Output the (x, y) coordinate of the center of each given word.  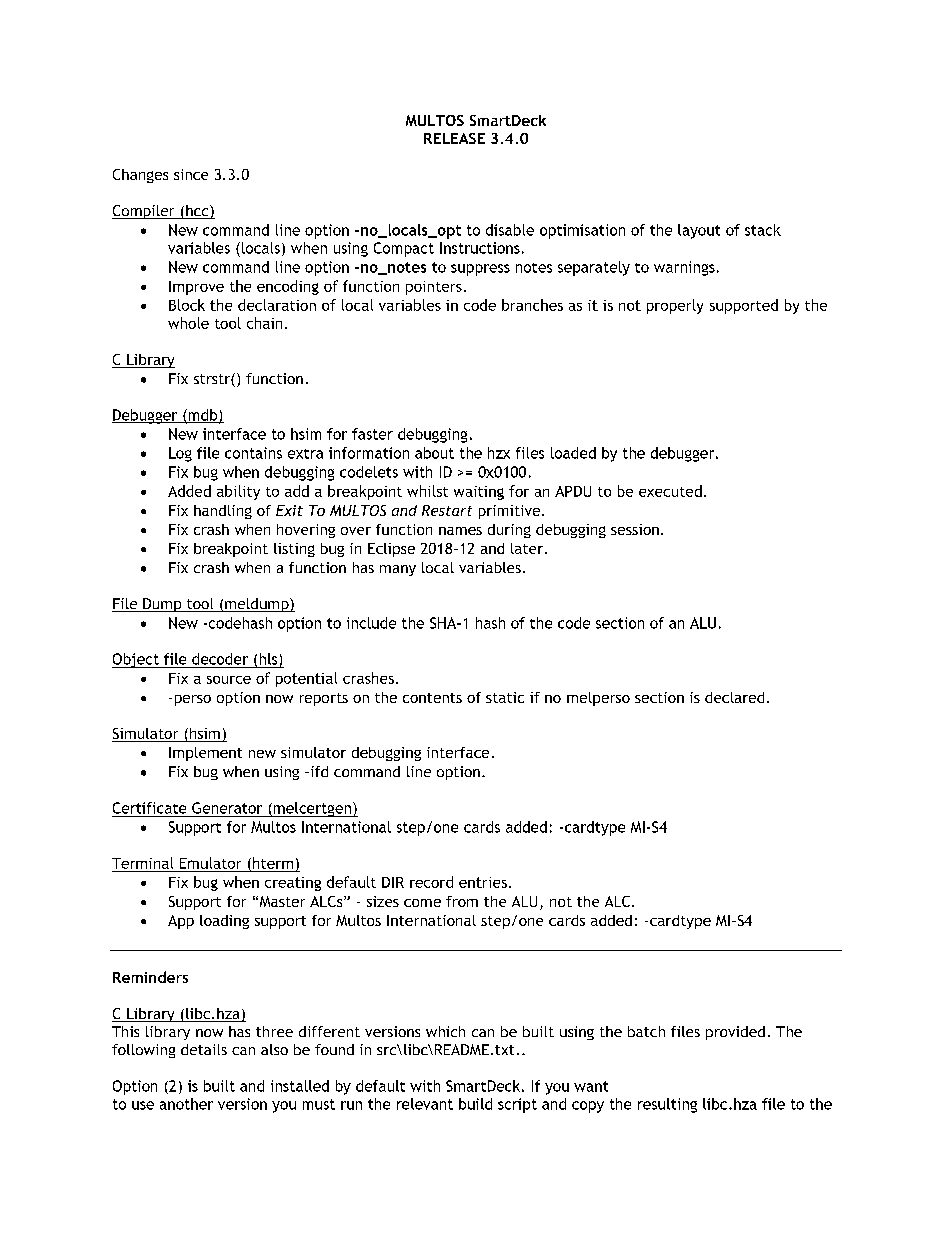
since (191, 174)
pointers (434, 288)
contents (432, 698)
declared (734, 697)
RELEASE (454, 138)
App (181, 922)
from (462, 901)
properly (675, 306)
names (460, 531)
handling (223, 512)
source (229, 680)
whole (188, 323)
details (204, 1049)
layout (699, 231)
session (635, 529)
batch (646, 1031)
